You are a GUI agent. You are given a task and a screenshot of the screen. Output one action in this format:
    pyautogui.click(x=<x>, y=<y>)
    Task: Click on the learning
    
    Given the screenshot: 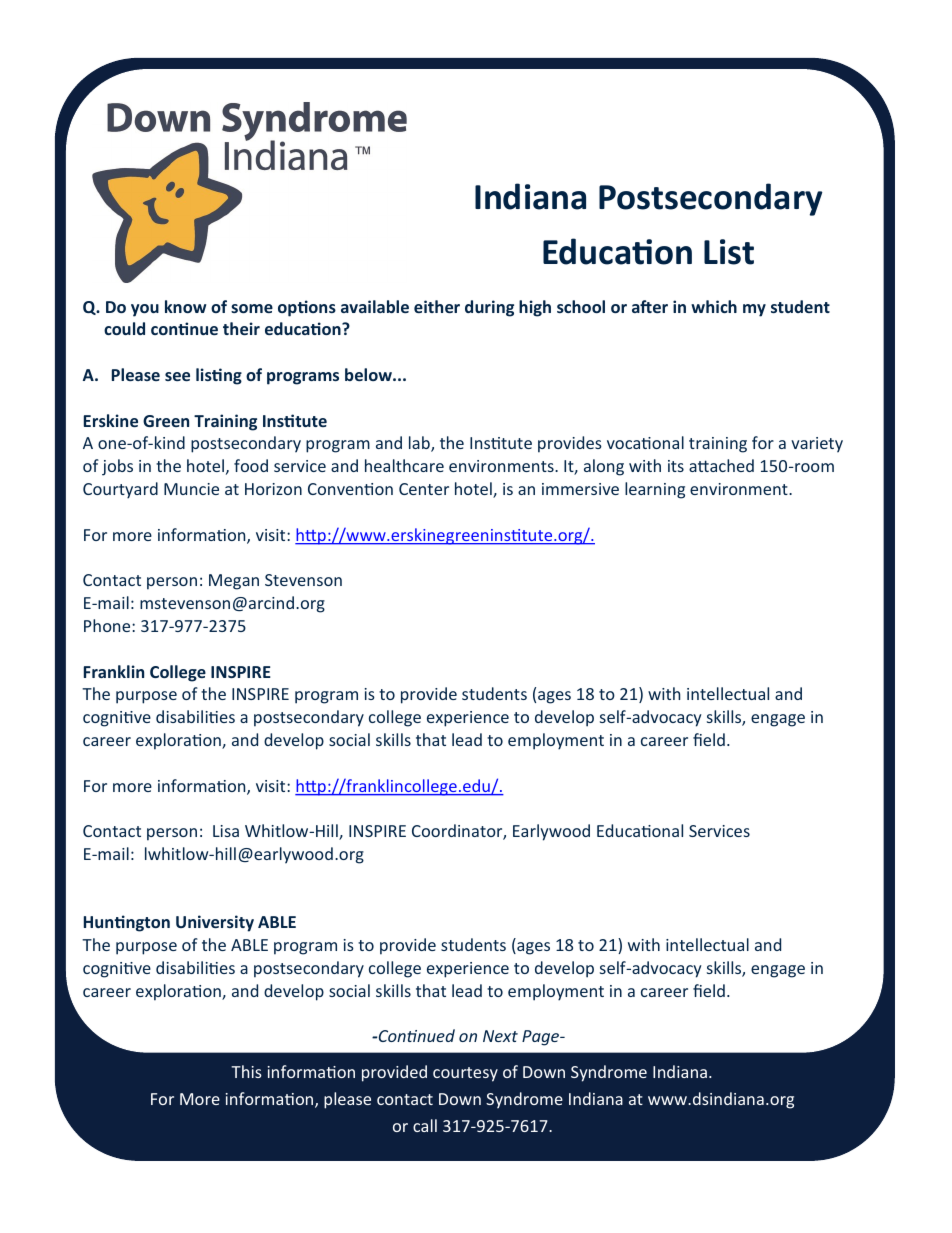 What is the action you would take?
    pyautogui.click(x=655, y=490)
